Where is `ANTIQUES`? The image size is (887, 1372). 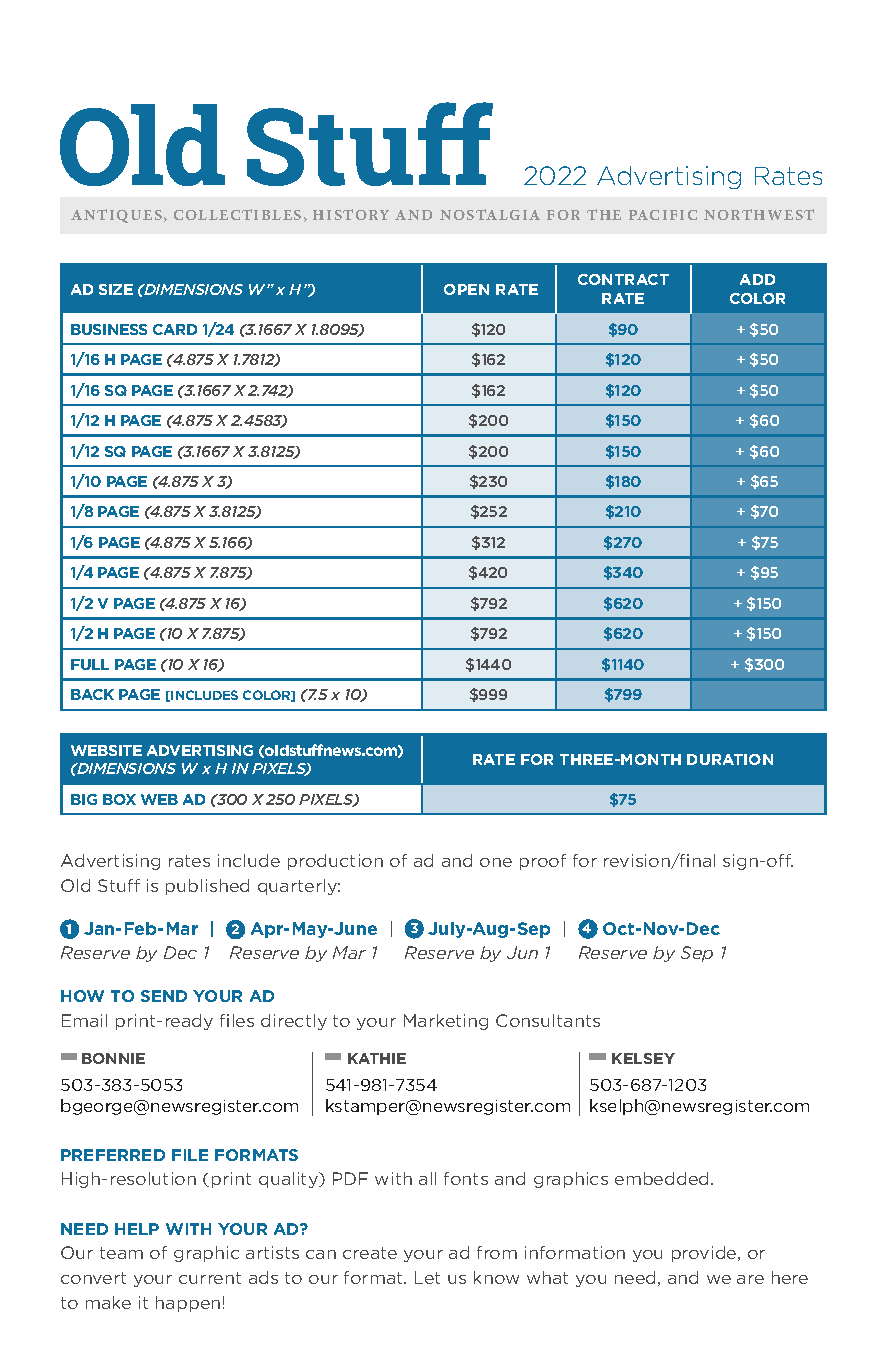
ANTIQUES is located at coordinates (116, 216).
